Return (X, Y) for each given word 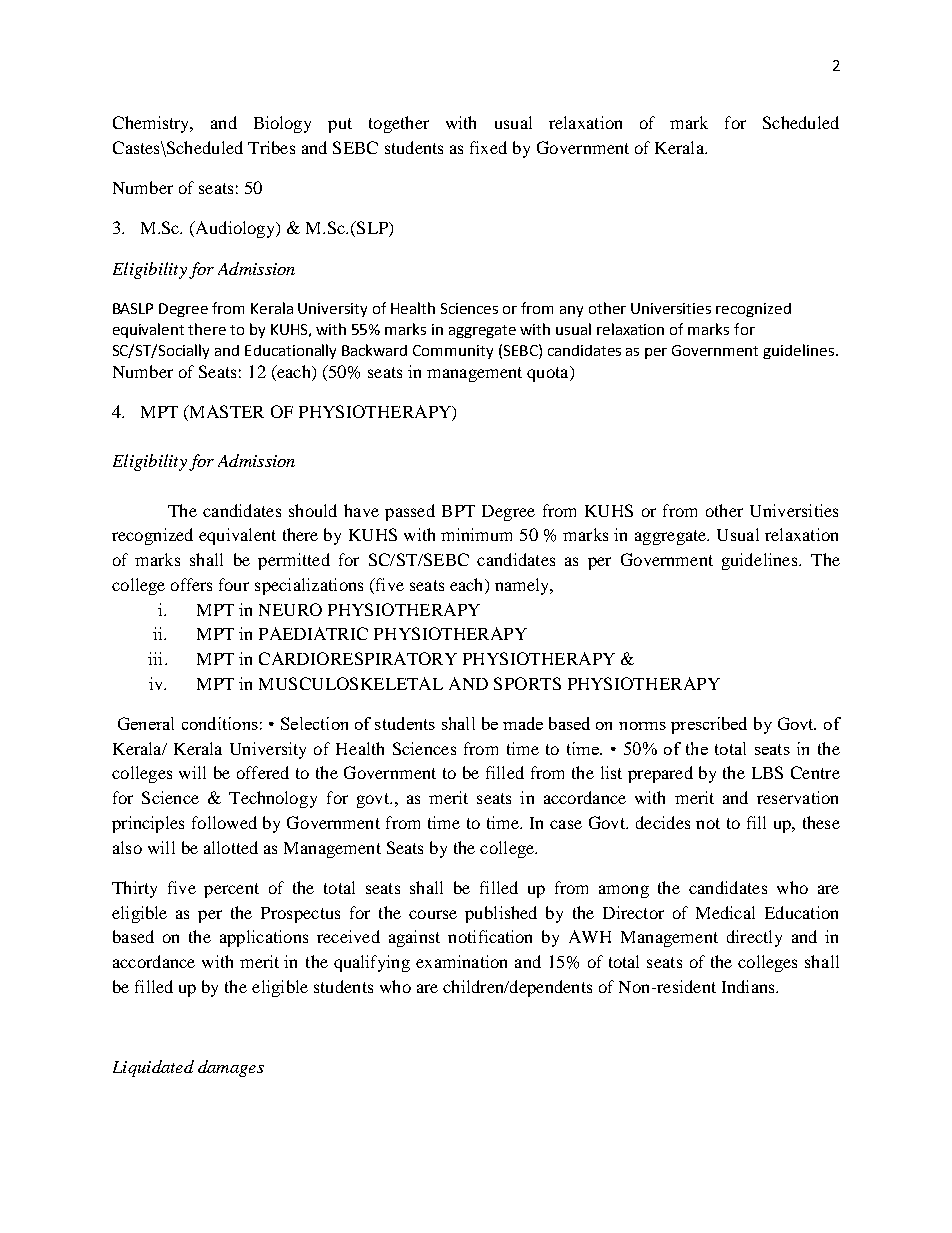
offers (191, 584)
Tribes (271, 147)
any (571, 311)
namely (523, 586)
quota (549, 374)
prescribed (709, 725)
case (566, 824)
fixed (488, 147)
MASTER (225, 413)
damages (231, 1068)
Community (453, 352)
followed (224, 822)
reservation (797, 797)
